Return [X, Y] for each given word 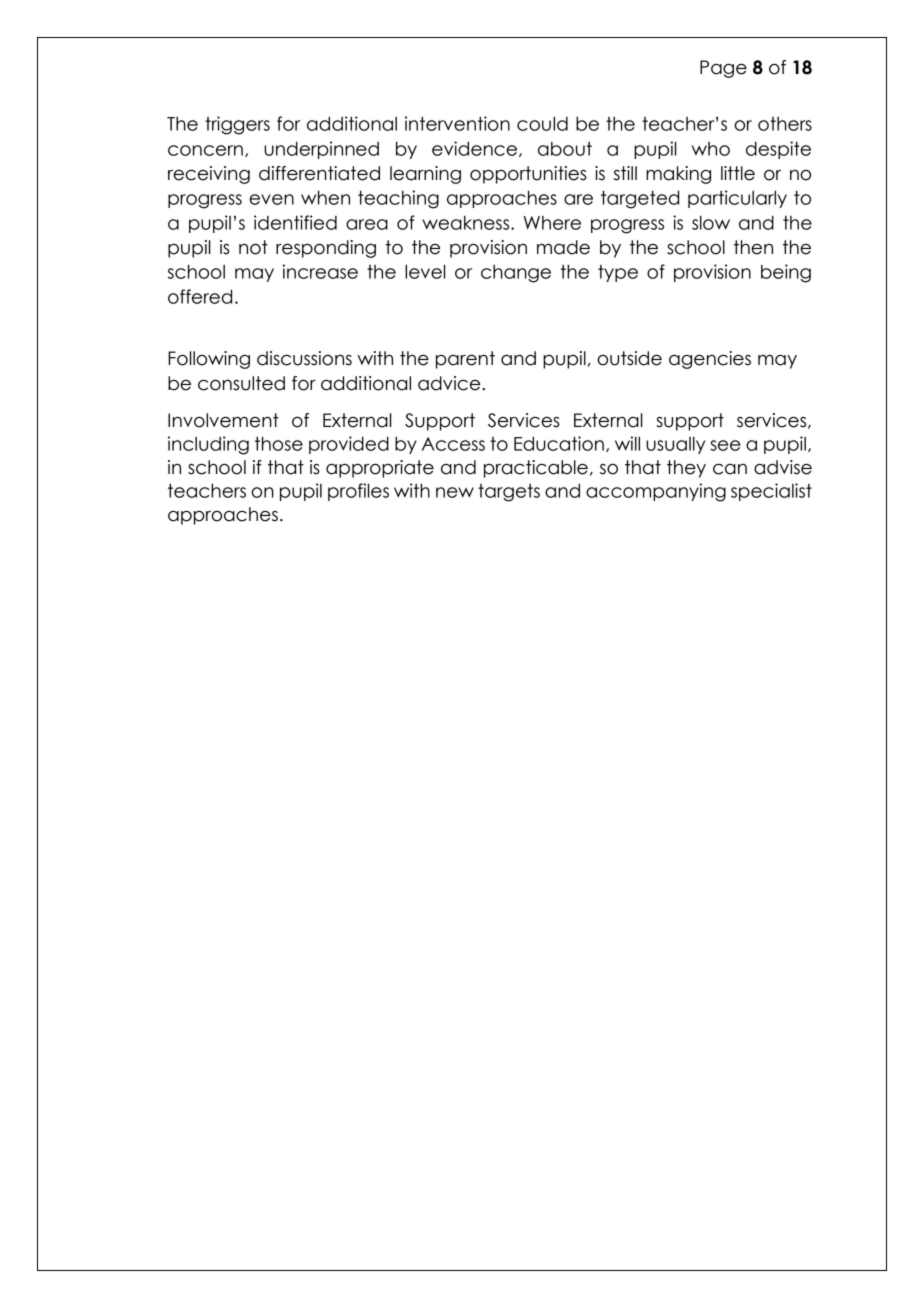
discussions [304, 358]
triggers [237, 125]
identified [295, 222]
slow [711, 223]
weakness [467, 223]
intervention [457, 123]
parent [465, 360]
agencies [710, 360]
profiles [358, 492]
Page [723, 69]
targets [509, 493]
